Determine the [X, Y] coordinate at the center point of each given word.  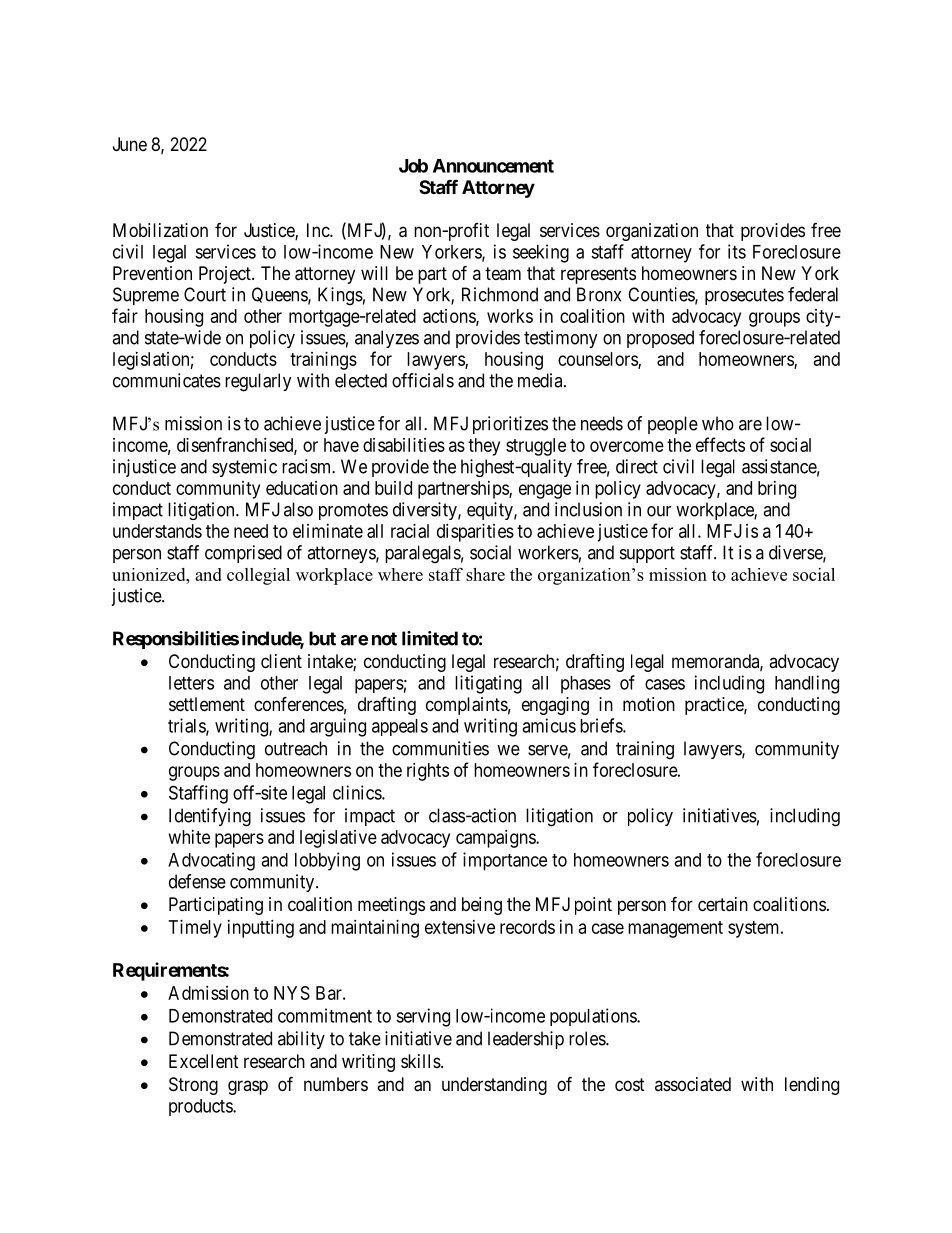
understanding [494, 1086]
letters [191, 683]
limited [430, 638]
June [130, 144]
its [737, 251]
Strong [193, 1086]
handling [807, 684]
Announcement [493, 166]
